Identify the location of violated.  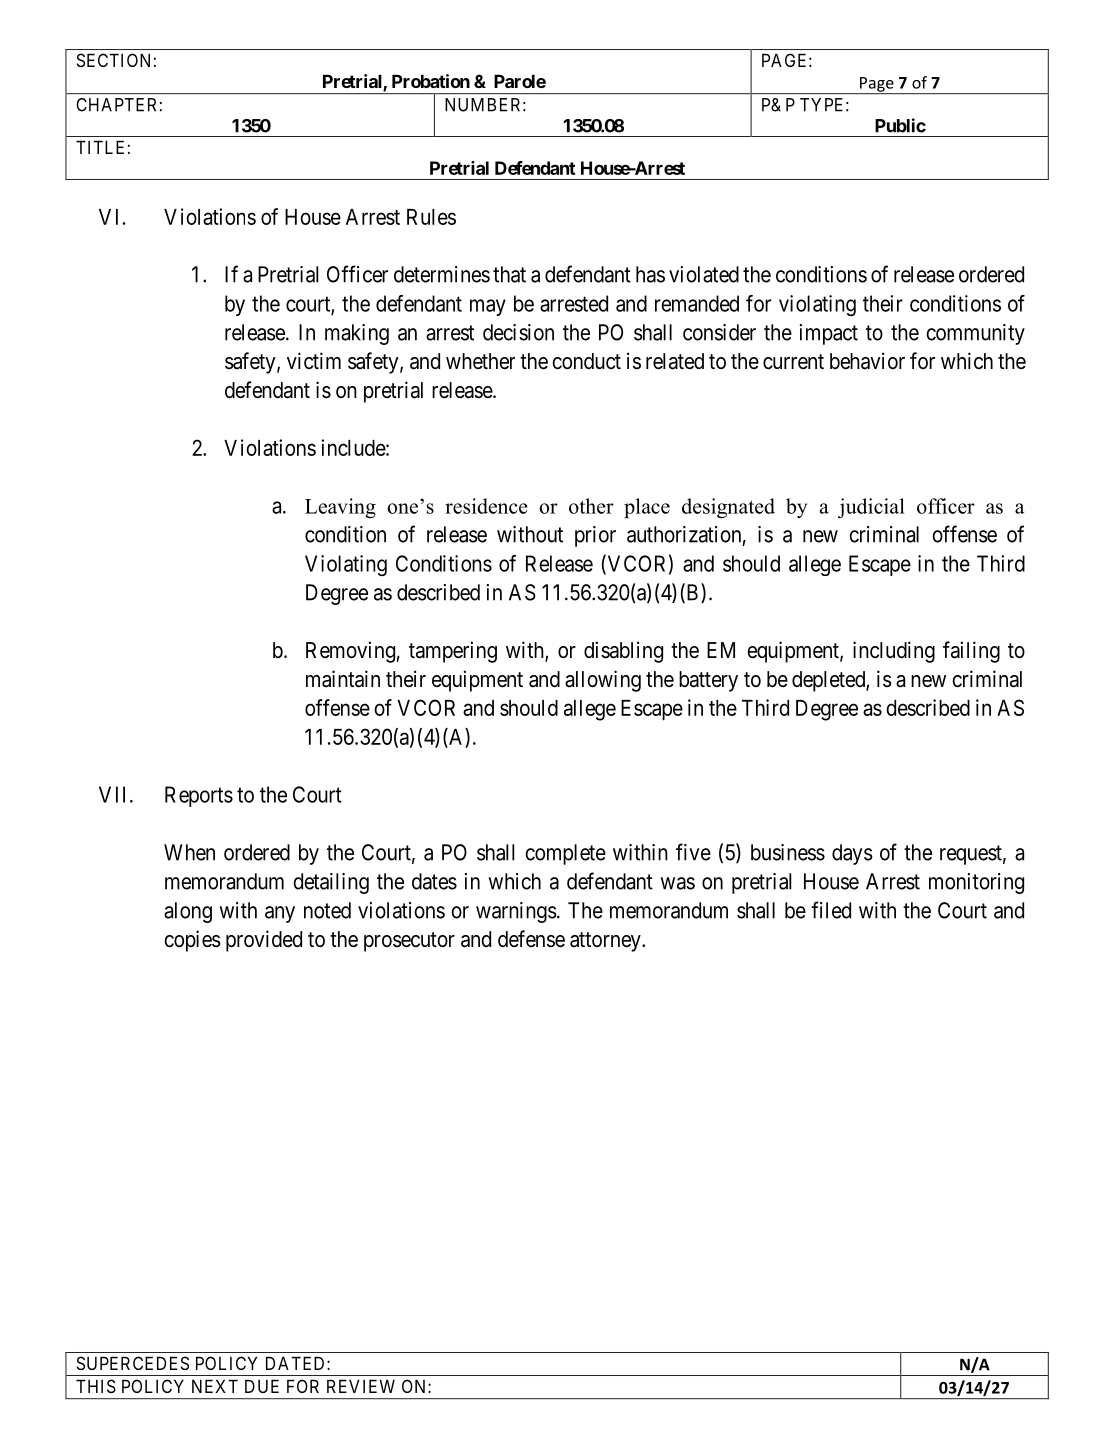
(704, 274).
